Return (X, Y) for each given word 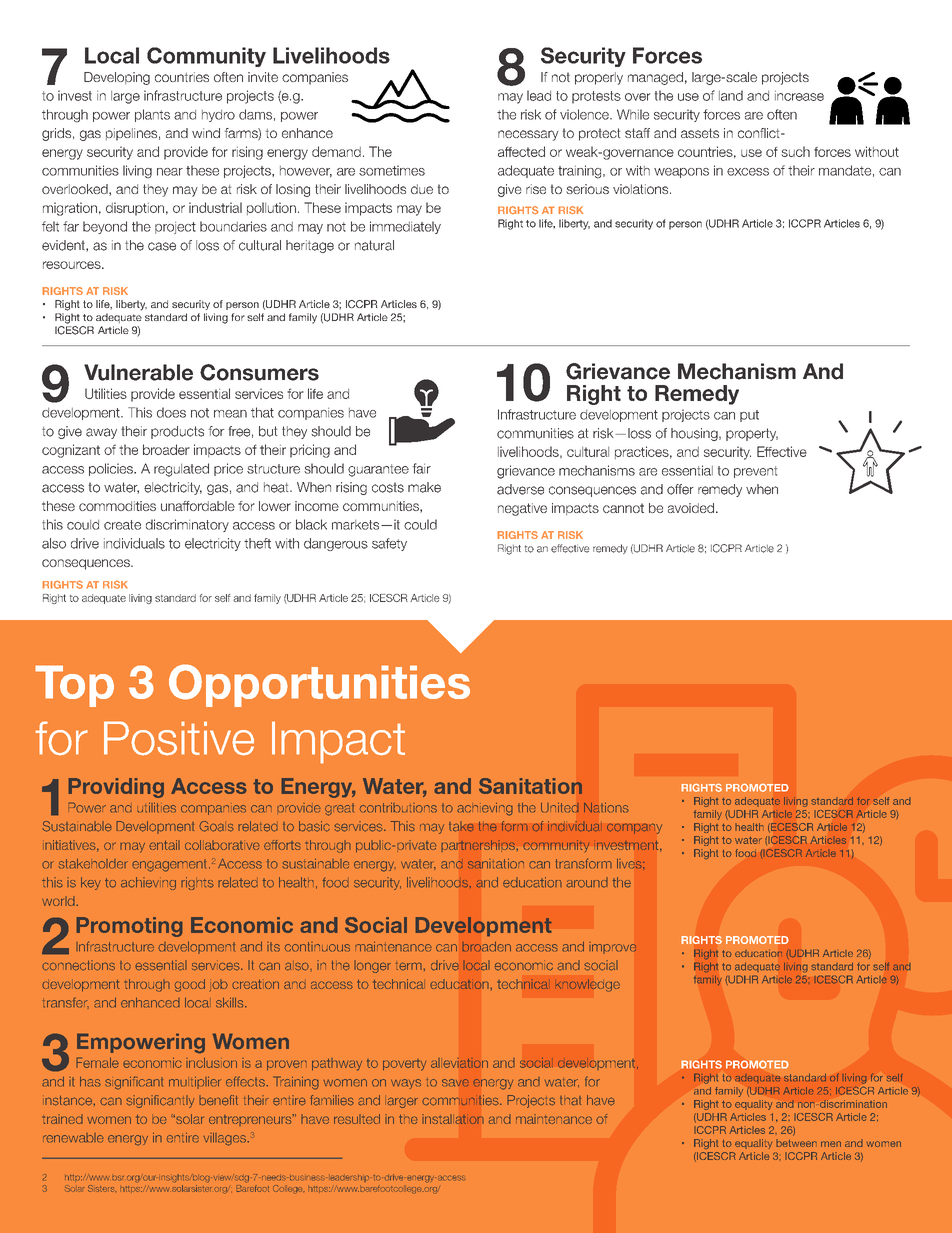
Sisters (102, 1188)
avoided (691, 508)
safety (389, 544)
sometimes (392, 170)
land (731, 95)
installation (453, 1119)
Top (74, 686)
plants (152, 115)
